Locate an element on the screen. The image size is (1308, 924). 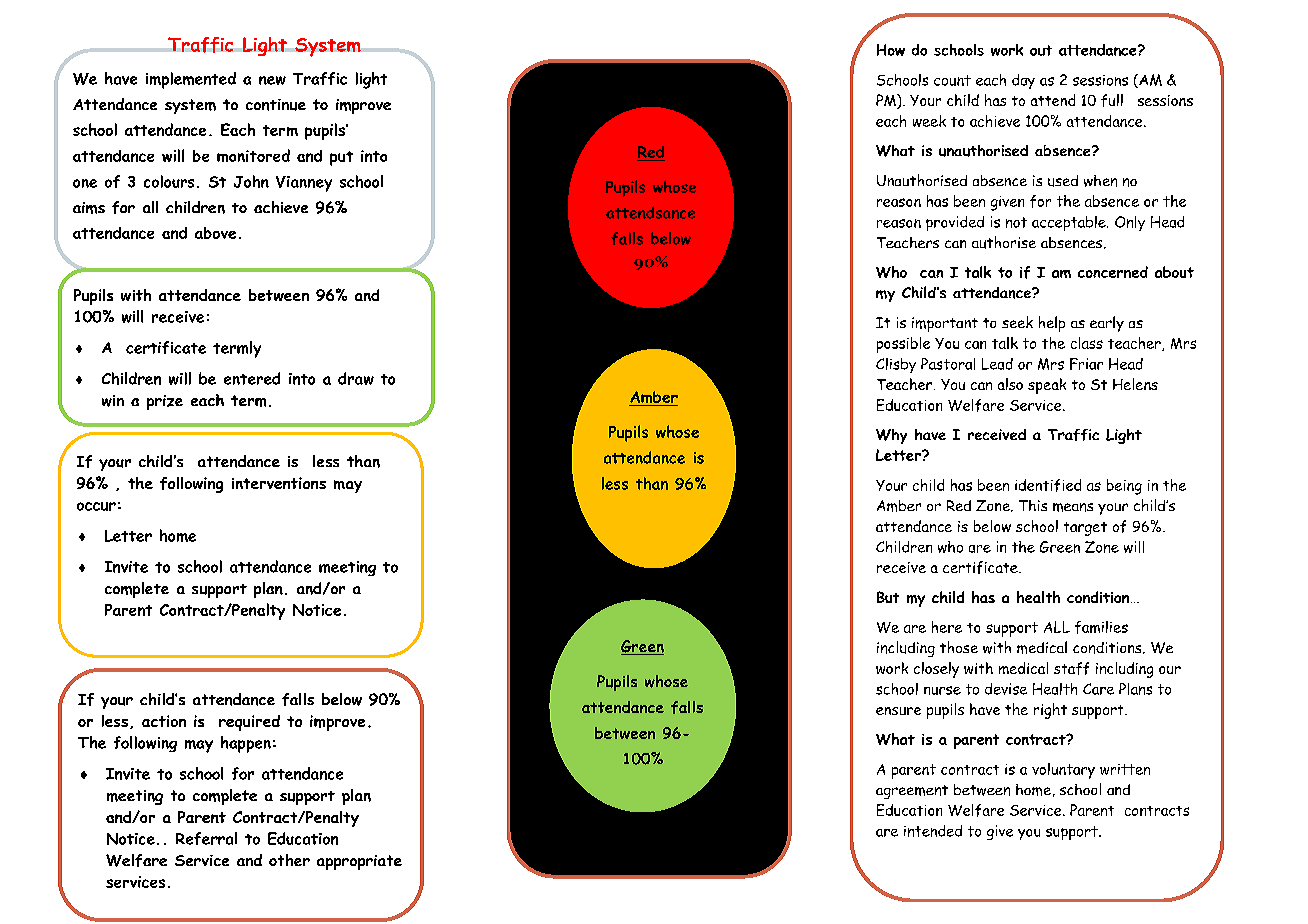
required is located at coordinates (249, 723).
